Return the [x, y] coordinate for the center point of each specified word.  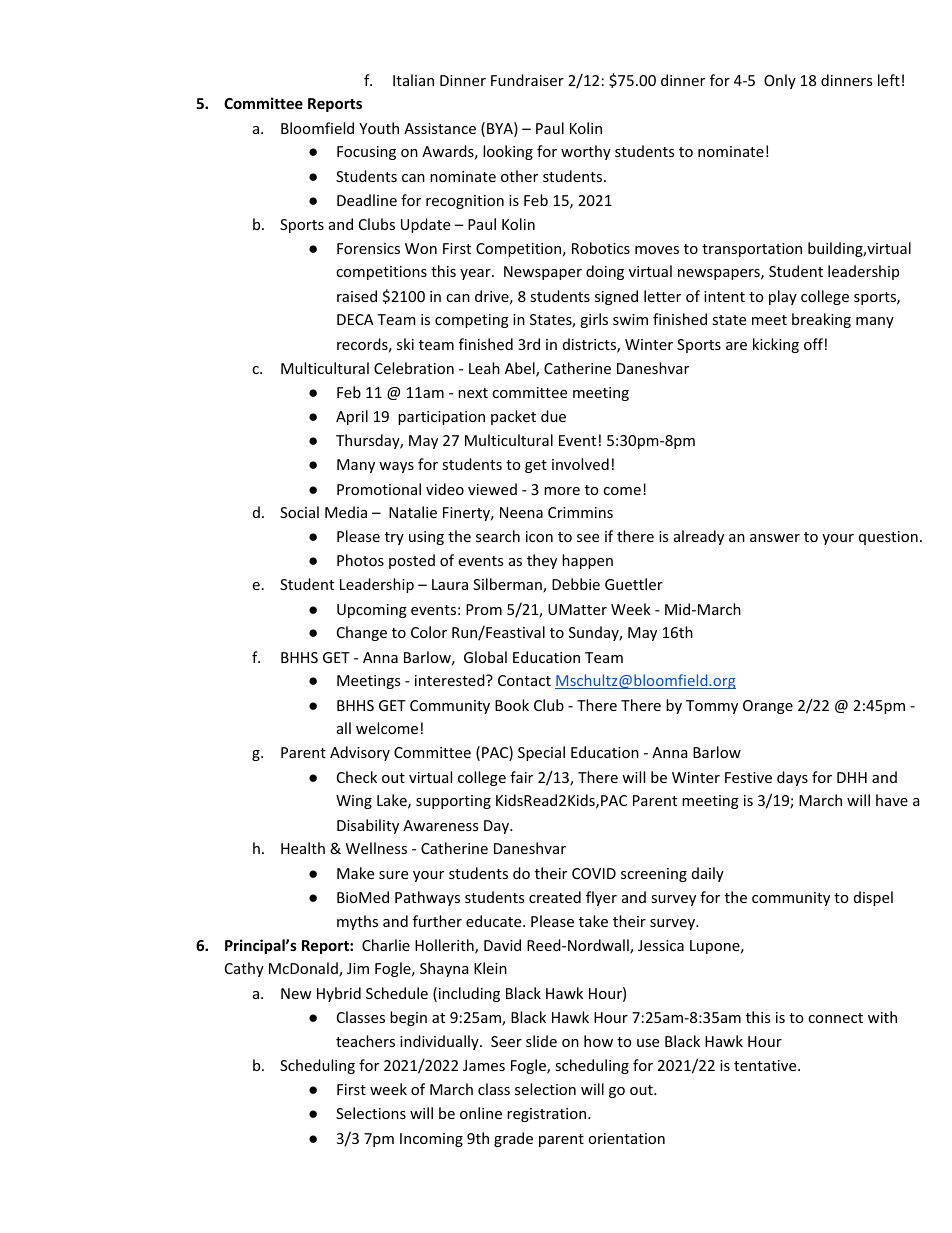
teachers [365, 1041]
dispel [873, 898]
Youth [379, 128]
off [813, 344]
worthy [586, 152]
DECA [355, 319]
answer [775, 538]
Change [362, 633]
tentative [766, 1065]
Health [303, 848]
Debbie [576, 584]
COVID [594, 873]
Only [780, 81]
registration [548, 1115]
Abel [521, 369]
